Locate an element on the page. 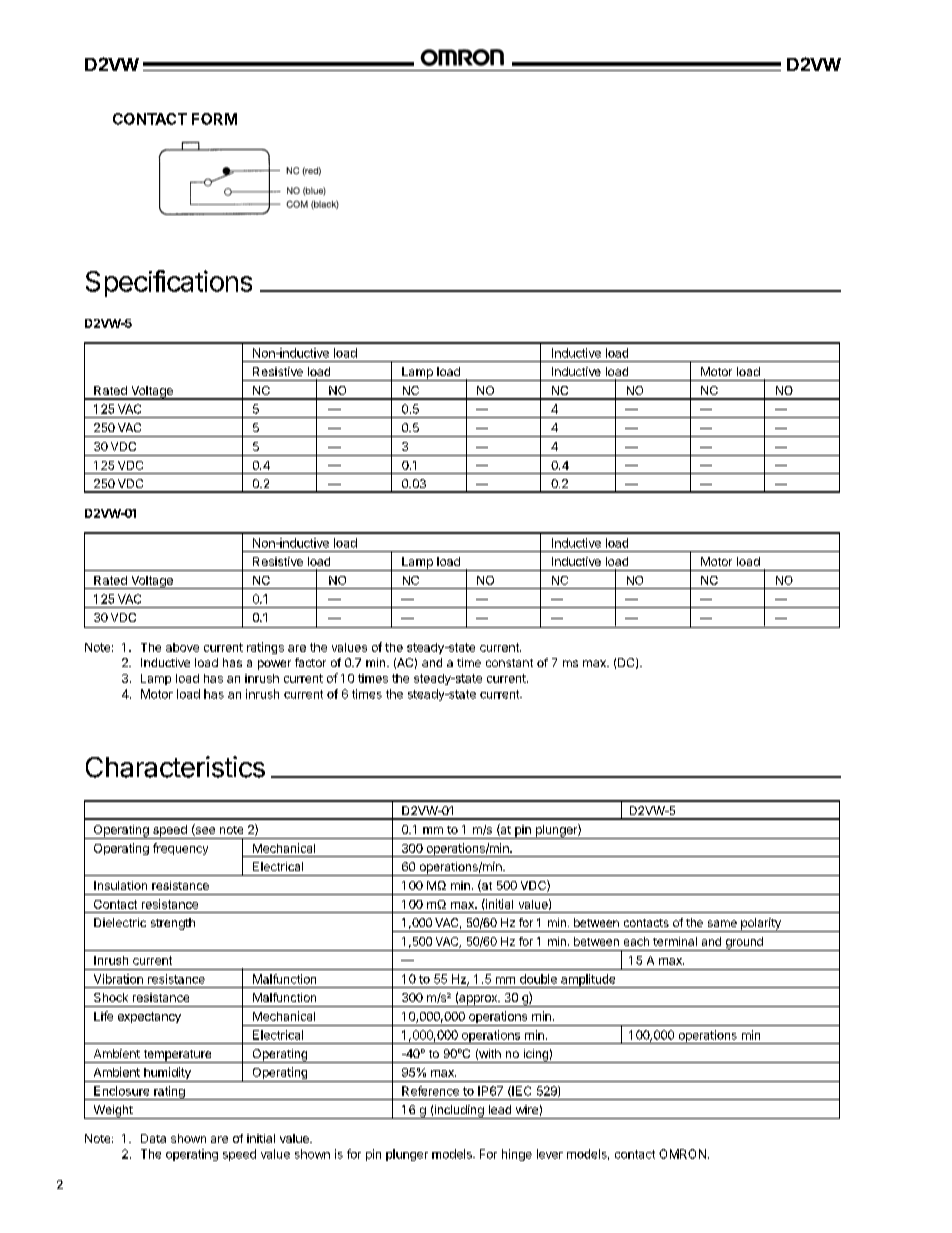 The image size is (952, 1233). power is located at coordinates (274, 665).
